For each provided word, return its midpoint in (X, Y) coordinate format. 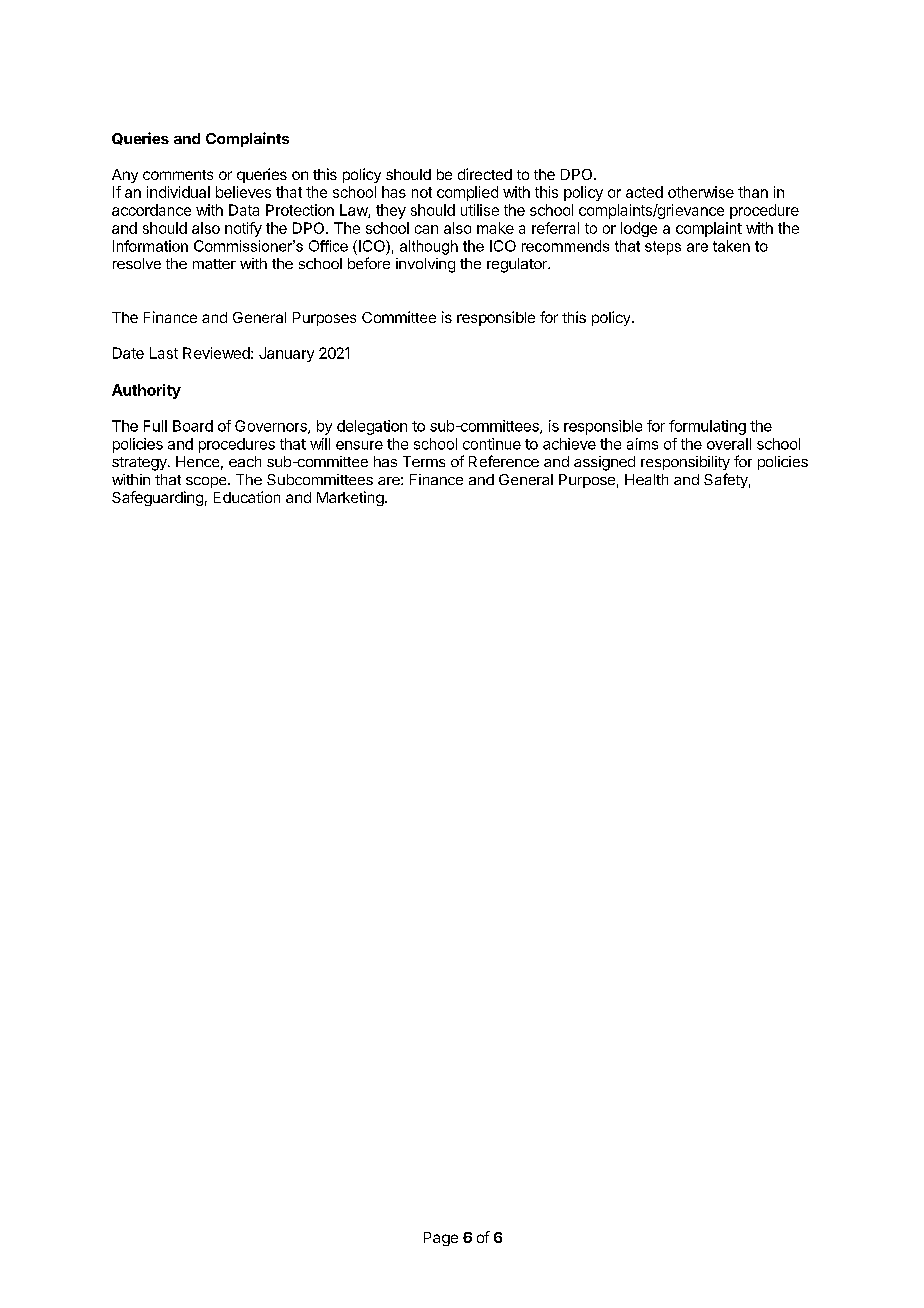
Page (441, 1239)
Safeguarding (157, 498)
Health (646, 479)
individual (178, 192)
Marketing (350, 498)
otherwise (701, 192)
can (426, 229)
